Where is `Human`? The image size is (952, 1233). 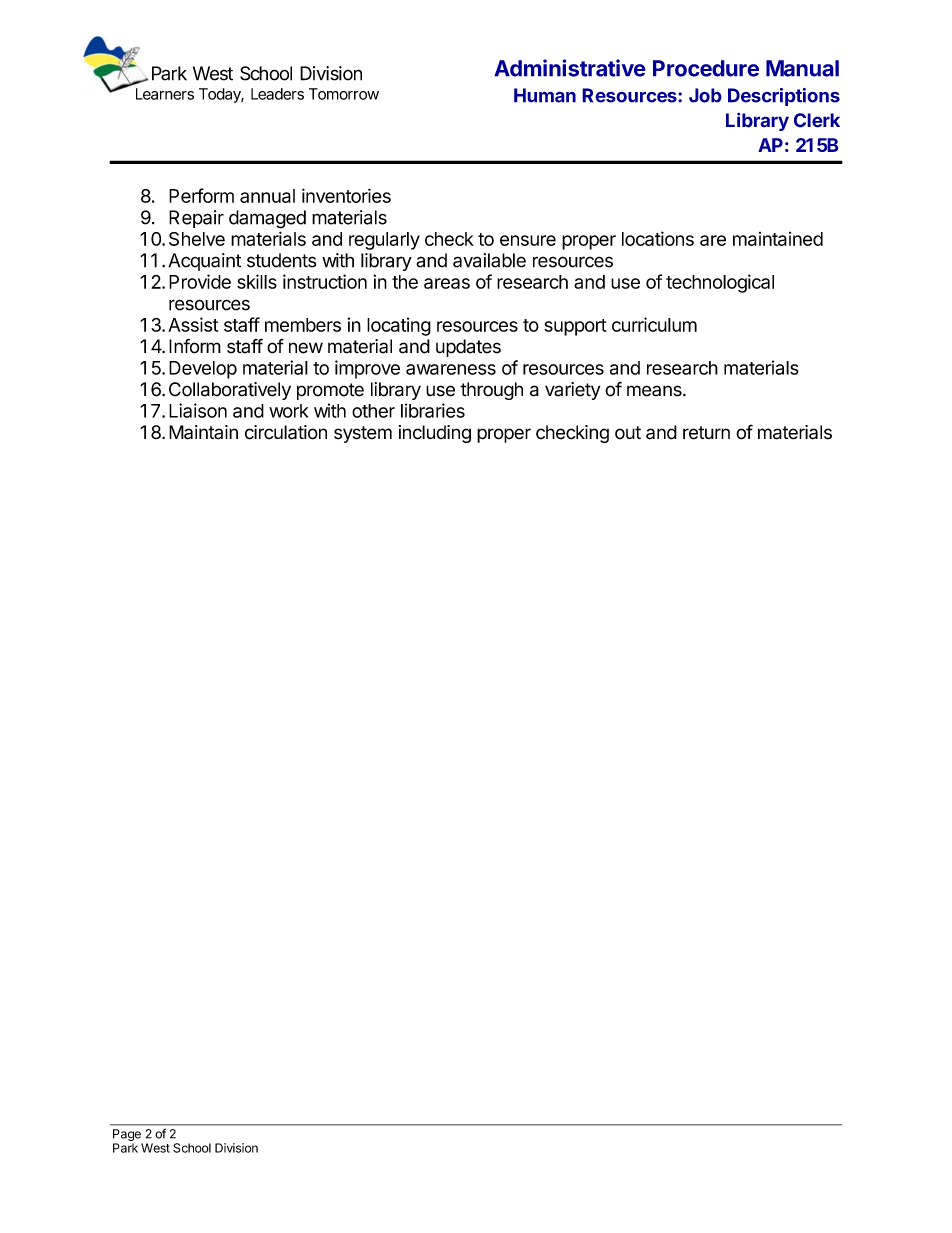 Human is located at coordinates (545, 95).
